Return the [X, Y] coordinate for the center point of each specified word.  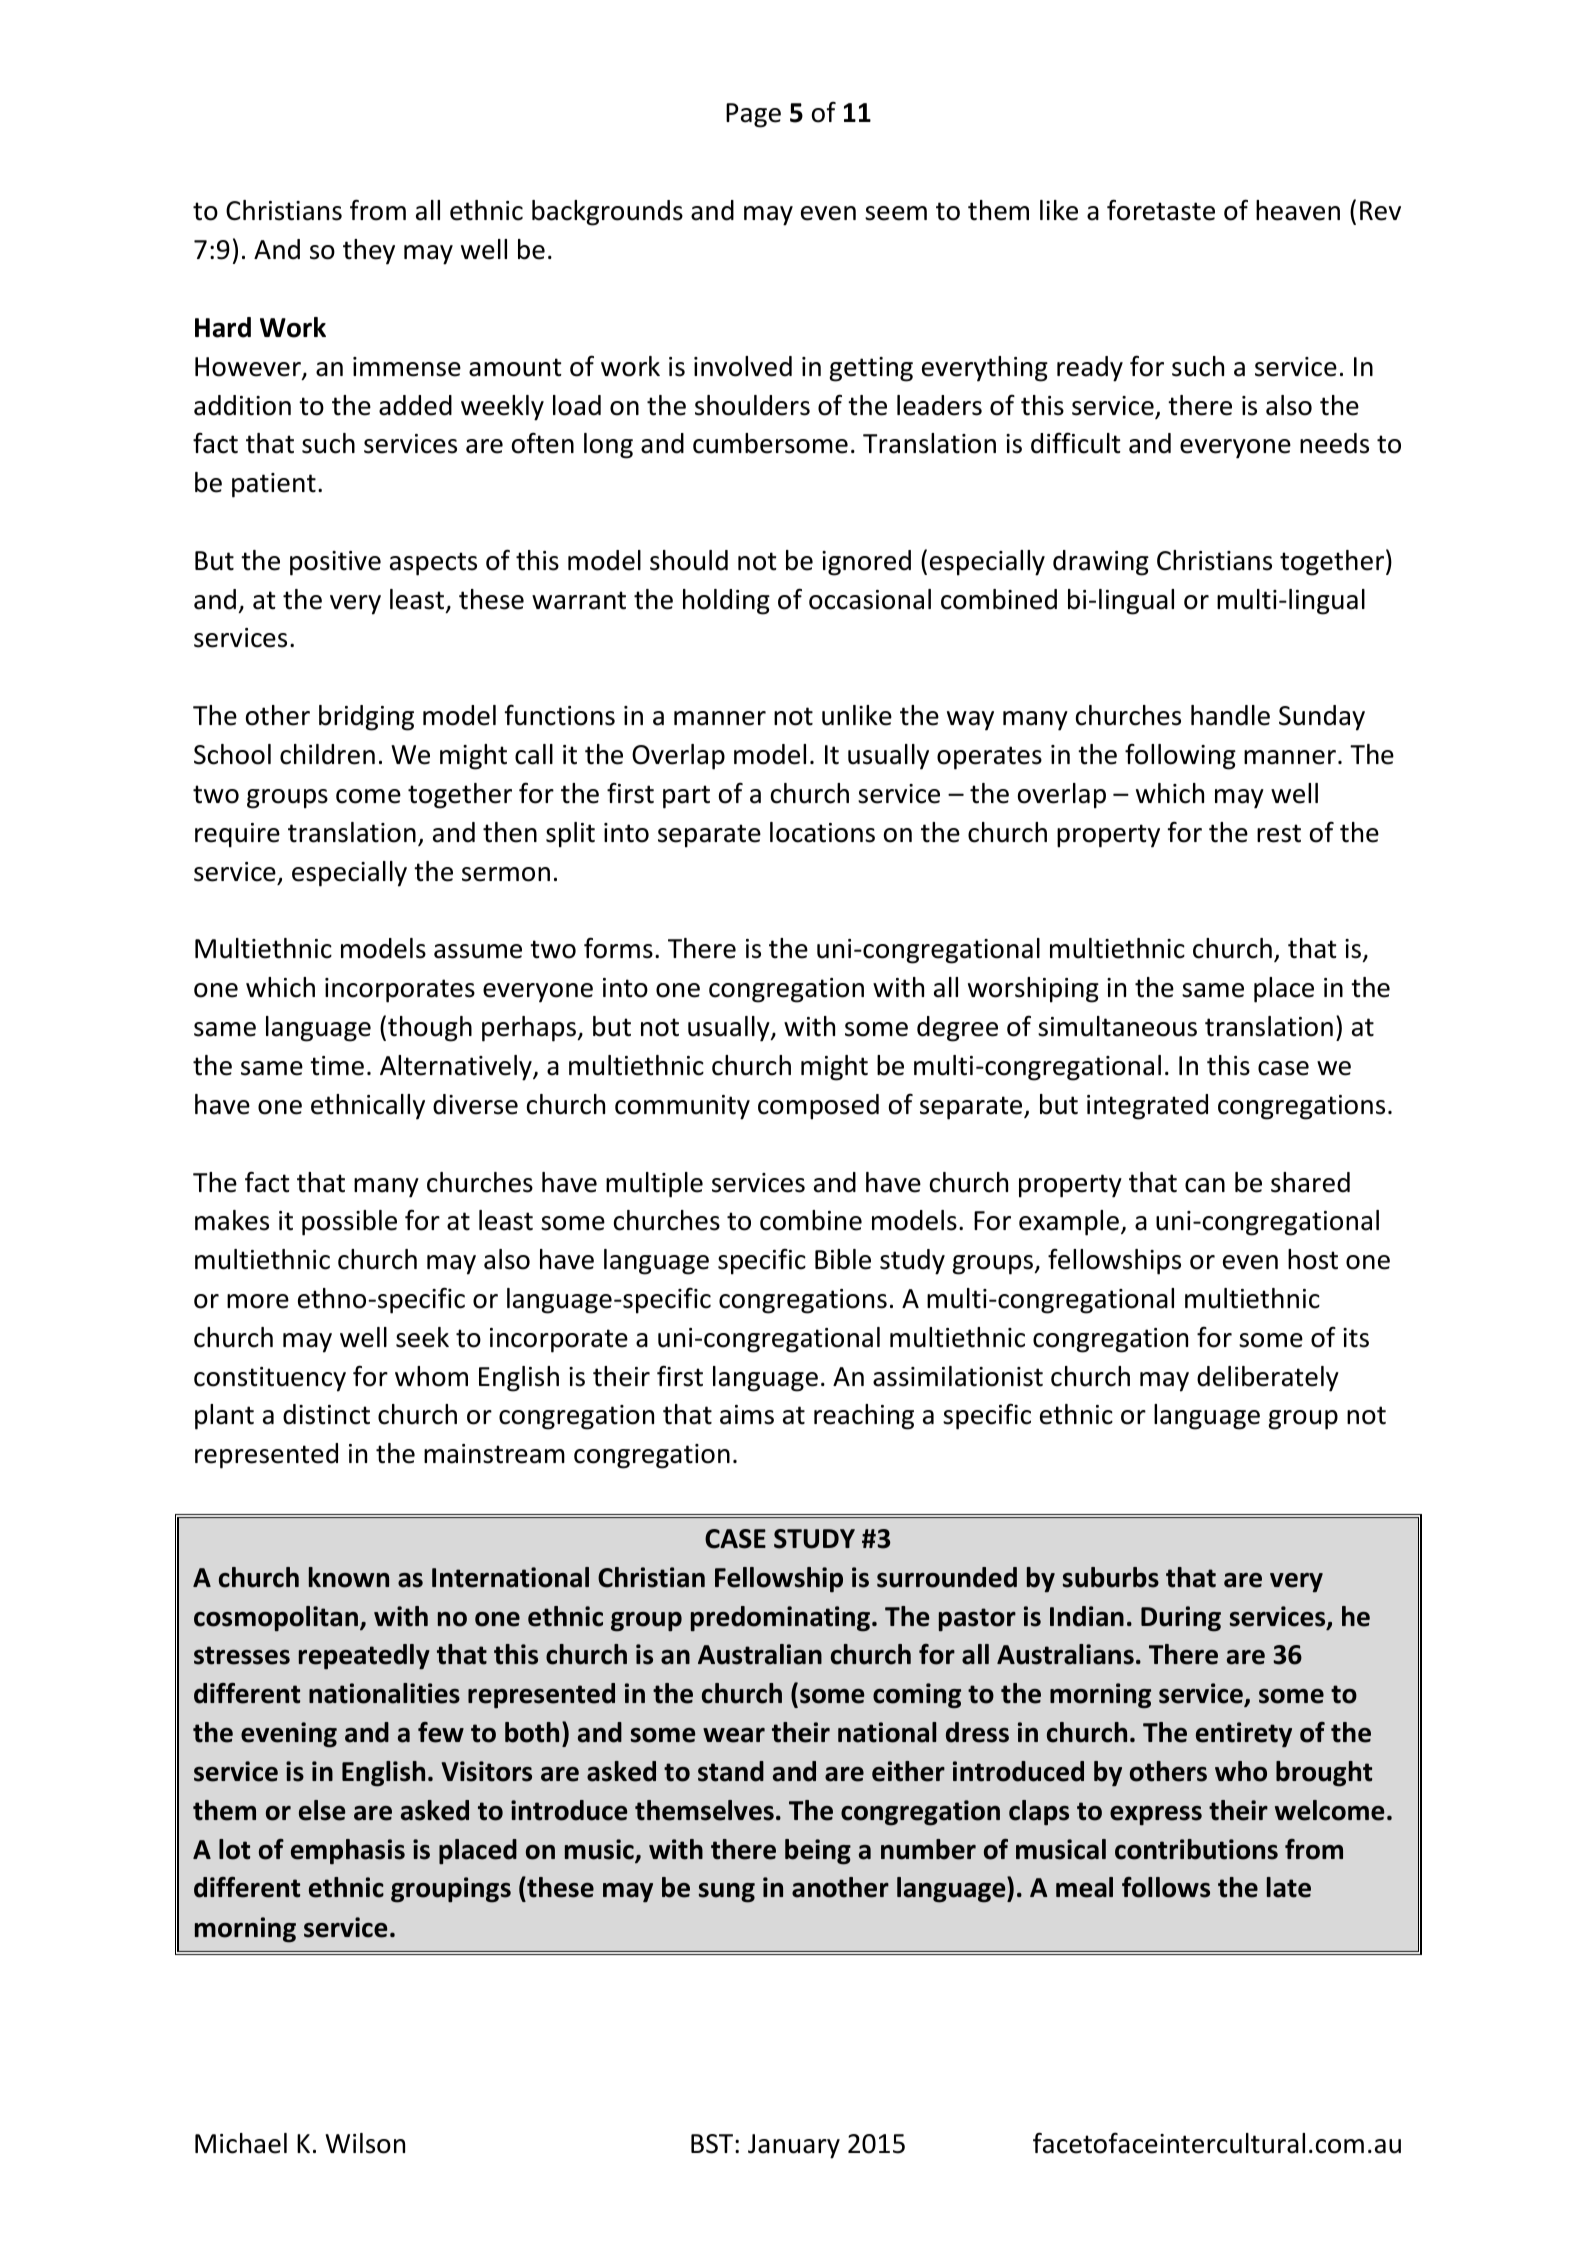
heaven [1298, 210]
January [794, 2146]
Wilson [365, 2143]
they [369, 252]
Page [753, 115]
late [1289, 1887]
